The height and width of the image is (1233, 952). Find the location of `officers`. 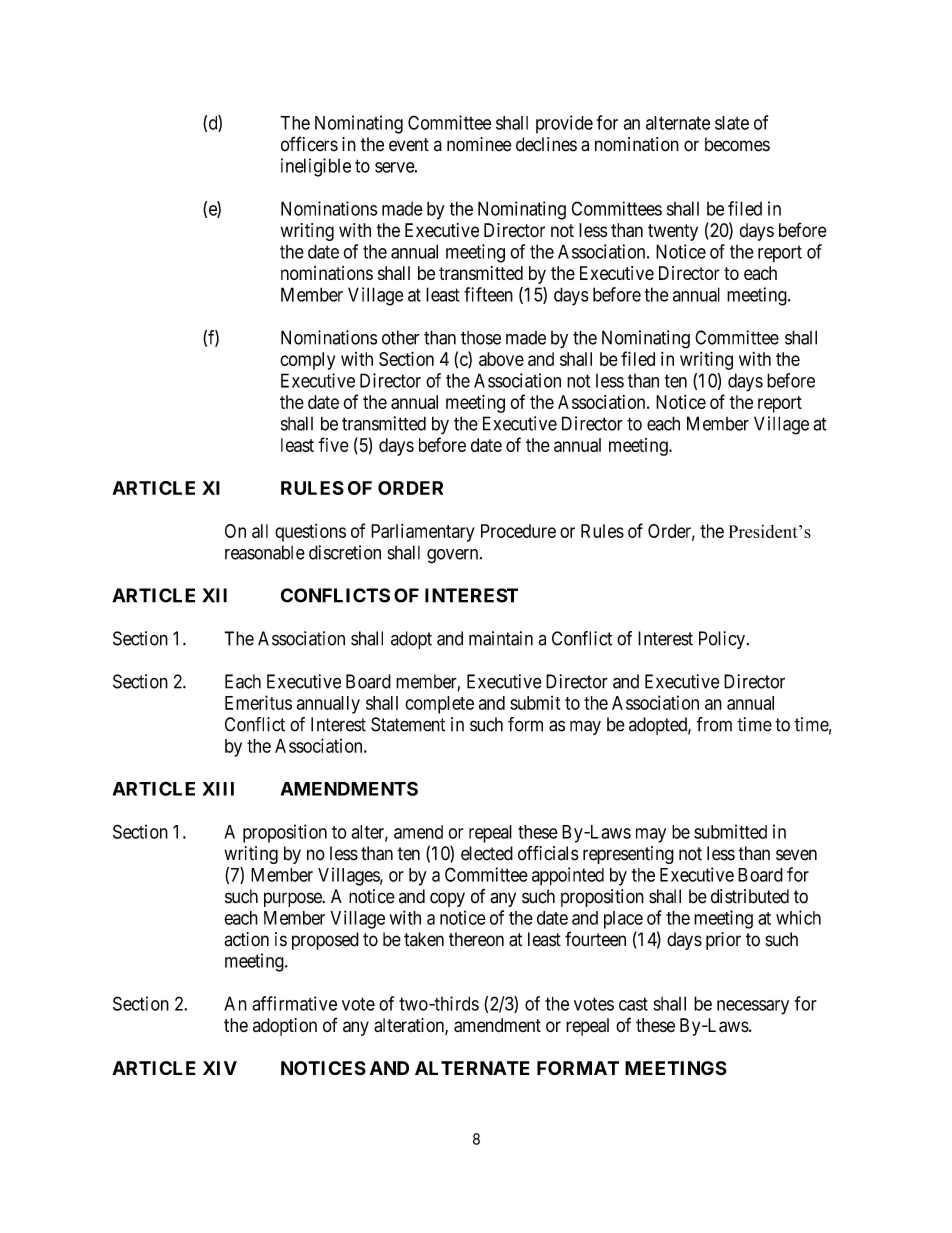

officers is located at coordinates (309, 144).
